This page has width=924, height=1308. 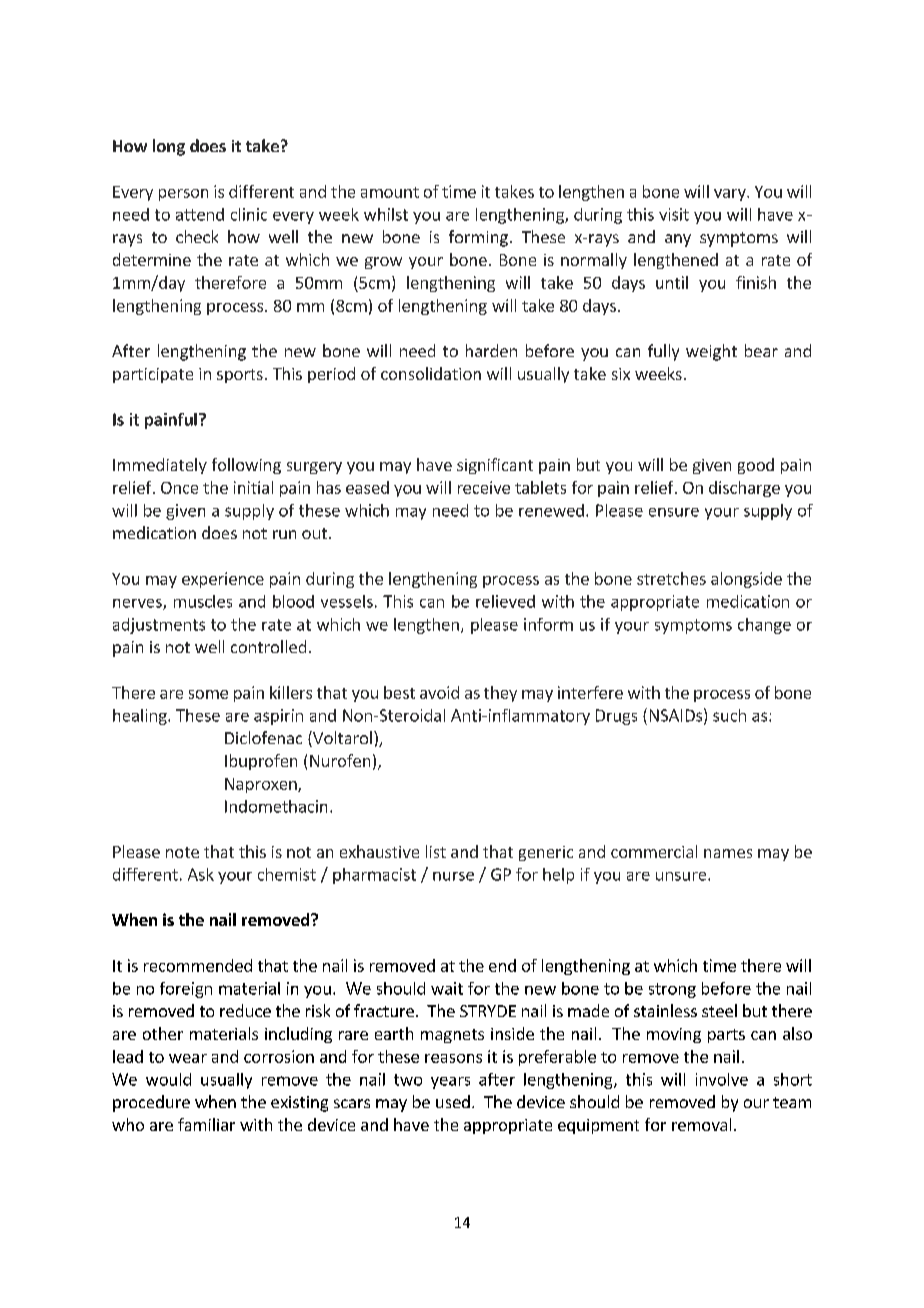 I want to click on some, so click(x=208, y=694).
